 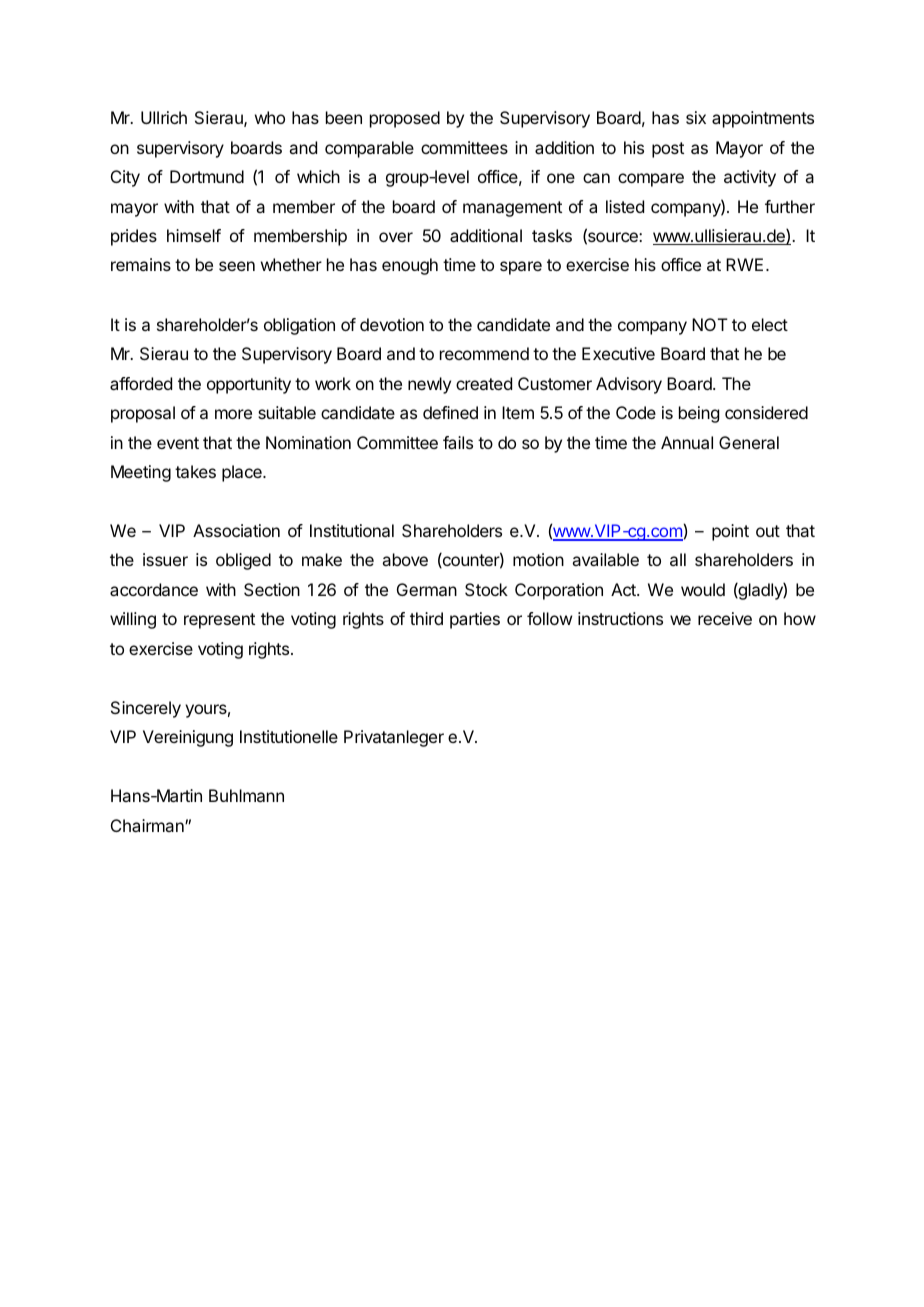 What do you see at coordinates (710, 324) in the image?
I see `NOT` at bounding box center [710, 324].
